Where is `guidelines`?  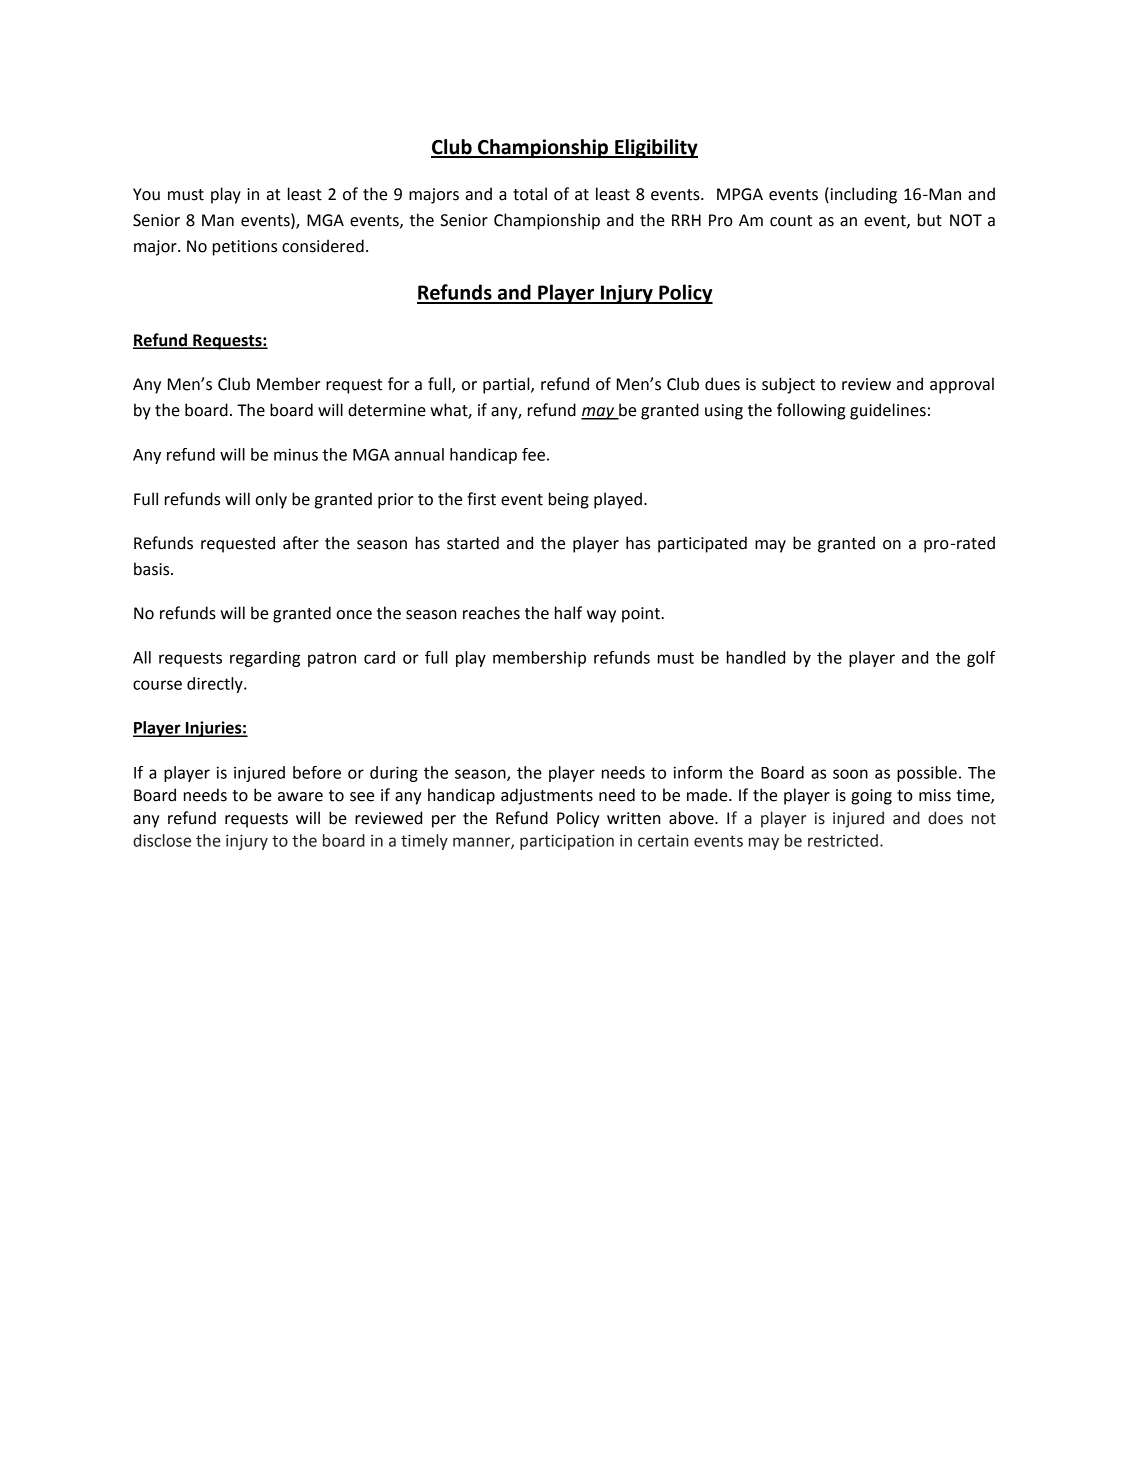
guidelines is located at coordinates (888, 411).
